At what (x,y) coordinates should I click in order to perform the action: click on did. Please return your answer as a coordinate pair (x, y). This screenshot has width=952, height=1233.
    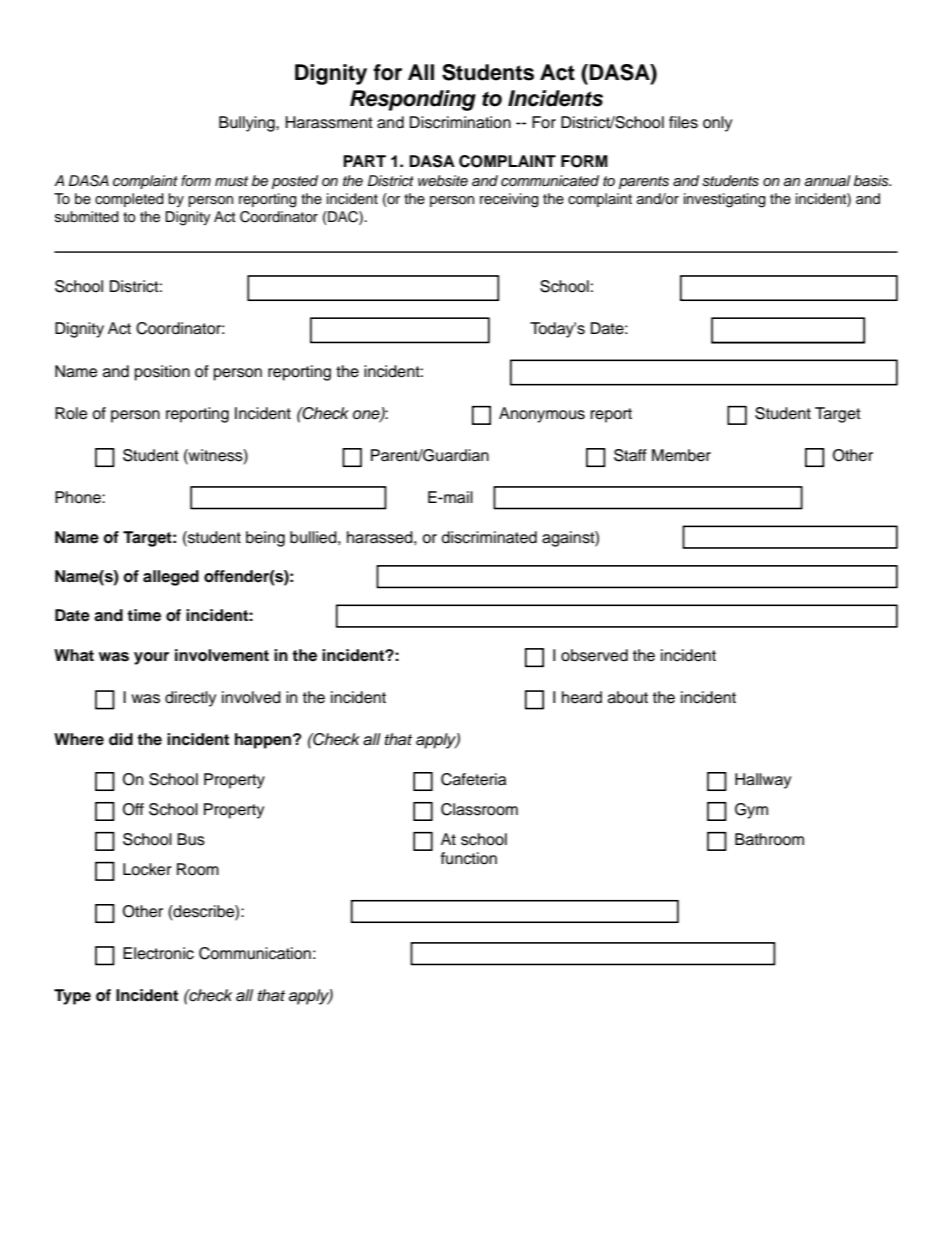
    Looking at the image, I should click on (121, 739).
